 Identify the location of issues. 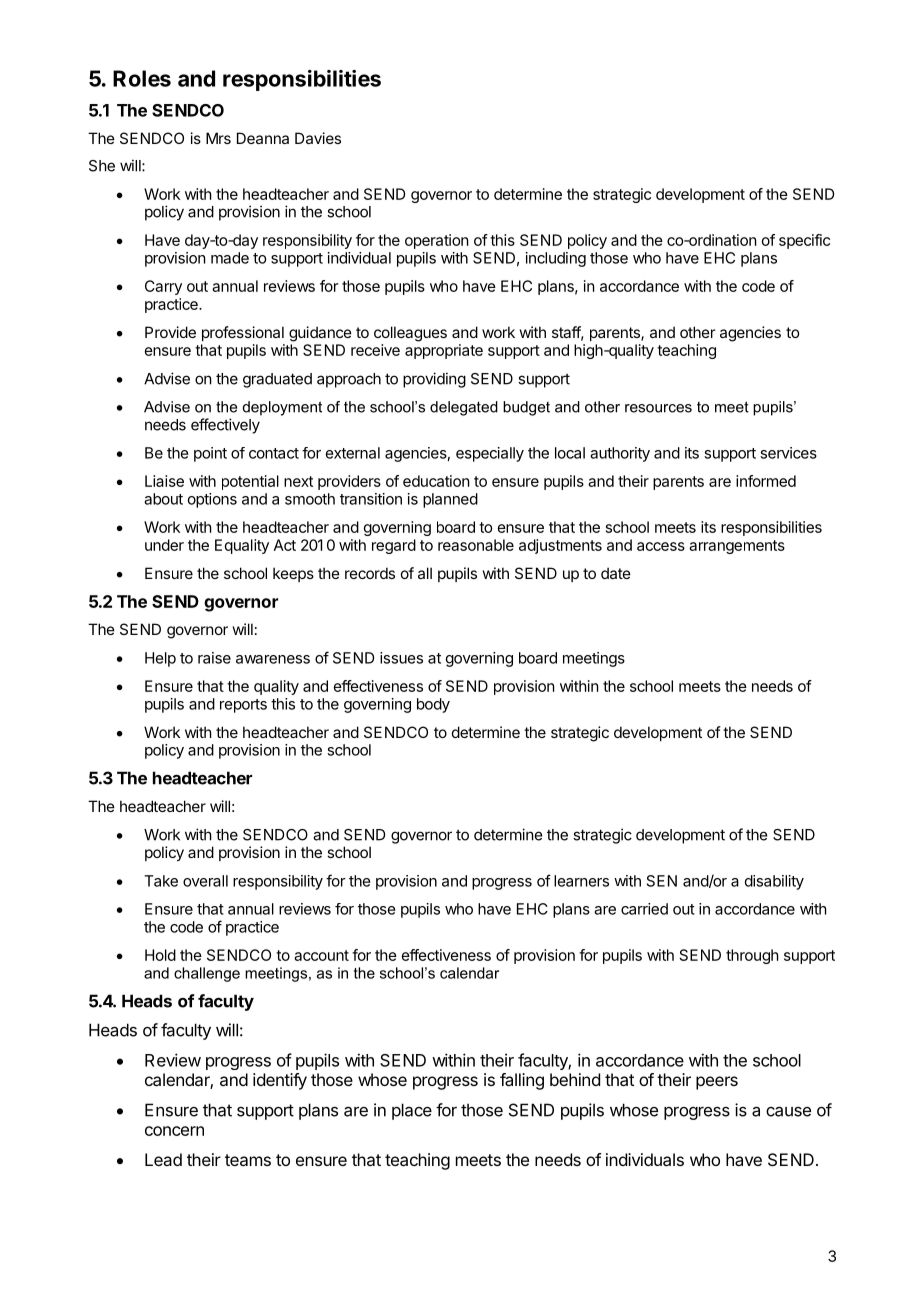
(401, 658).
